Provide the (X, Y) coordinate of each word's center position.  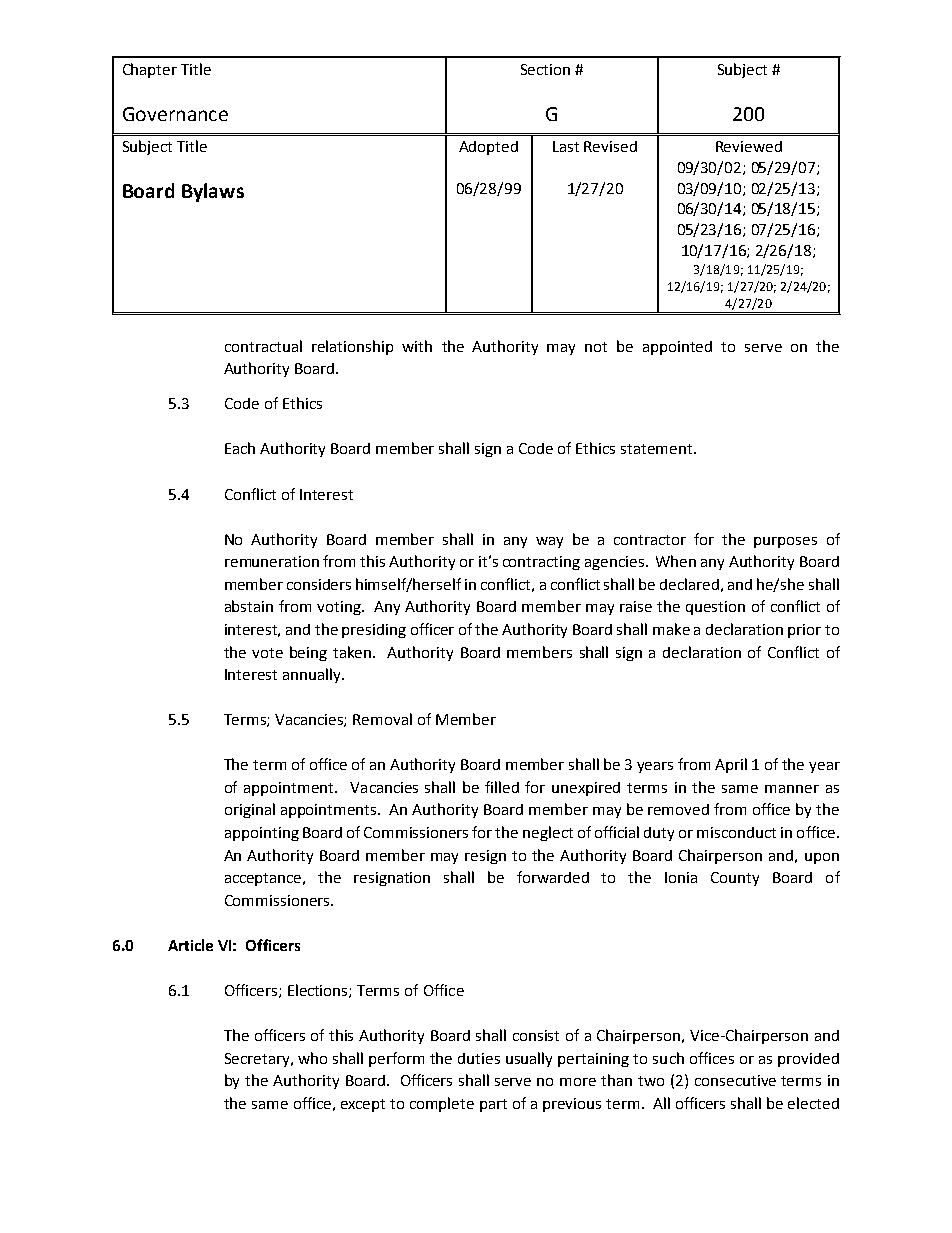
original (250, 810)
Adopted (488, 148)
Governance (175, 114)
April (731, 765)
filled (502, 787)
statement (656, 449)
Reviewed (749, 146)
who (312, 1058)
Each (240, 448)
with (417, 346)
